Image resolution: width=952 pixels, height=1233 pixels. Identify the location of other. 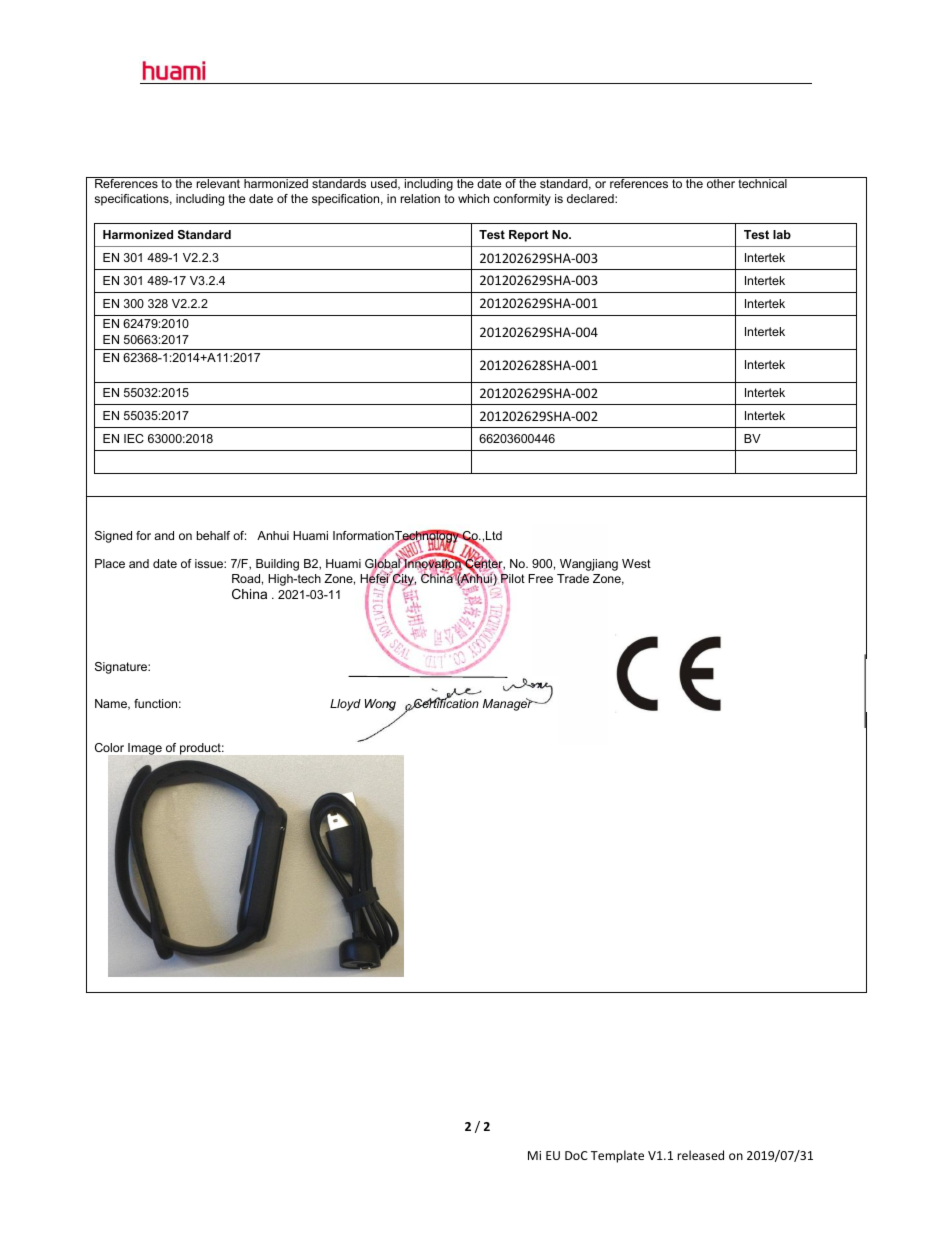
(720, 182).
